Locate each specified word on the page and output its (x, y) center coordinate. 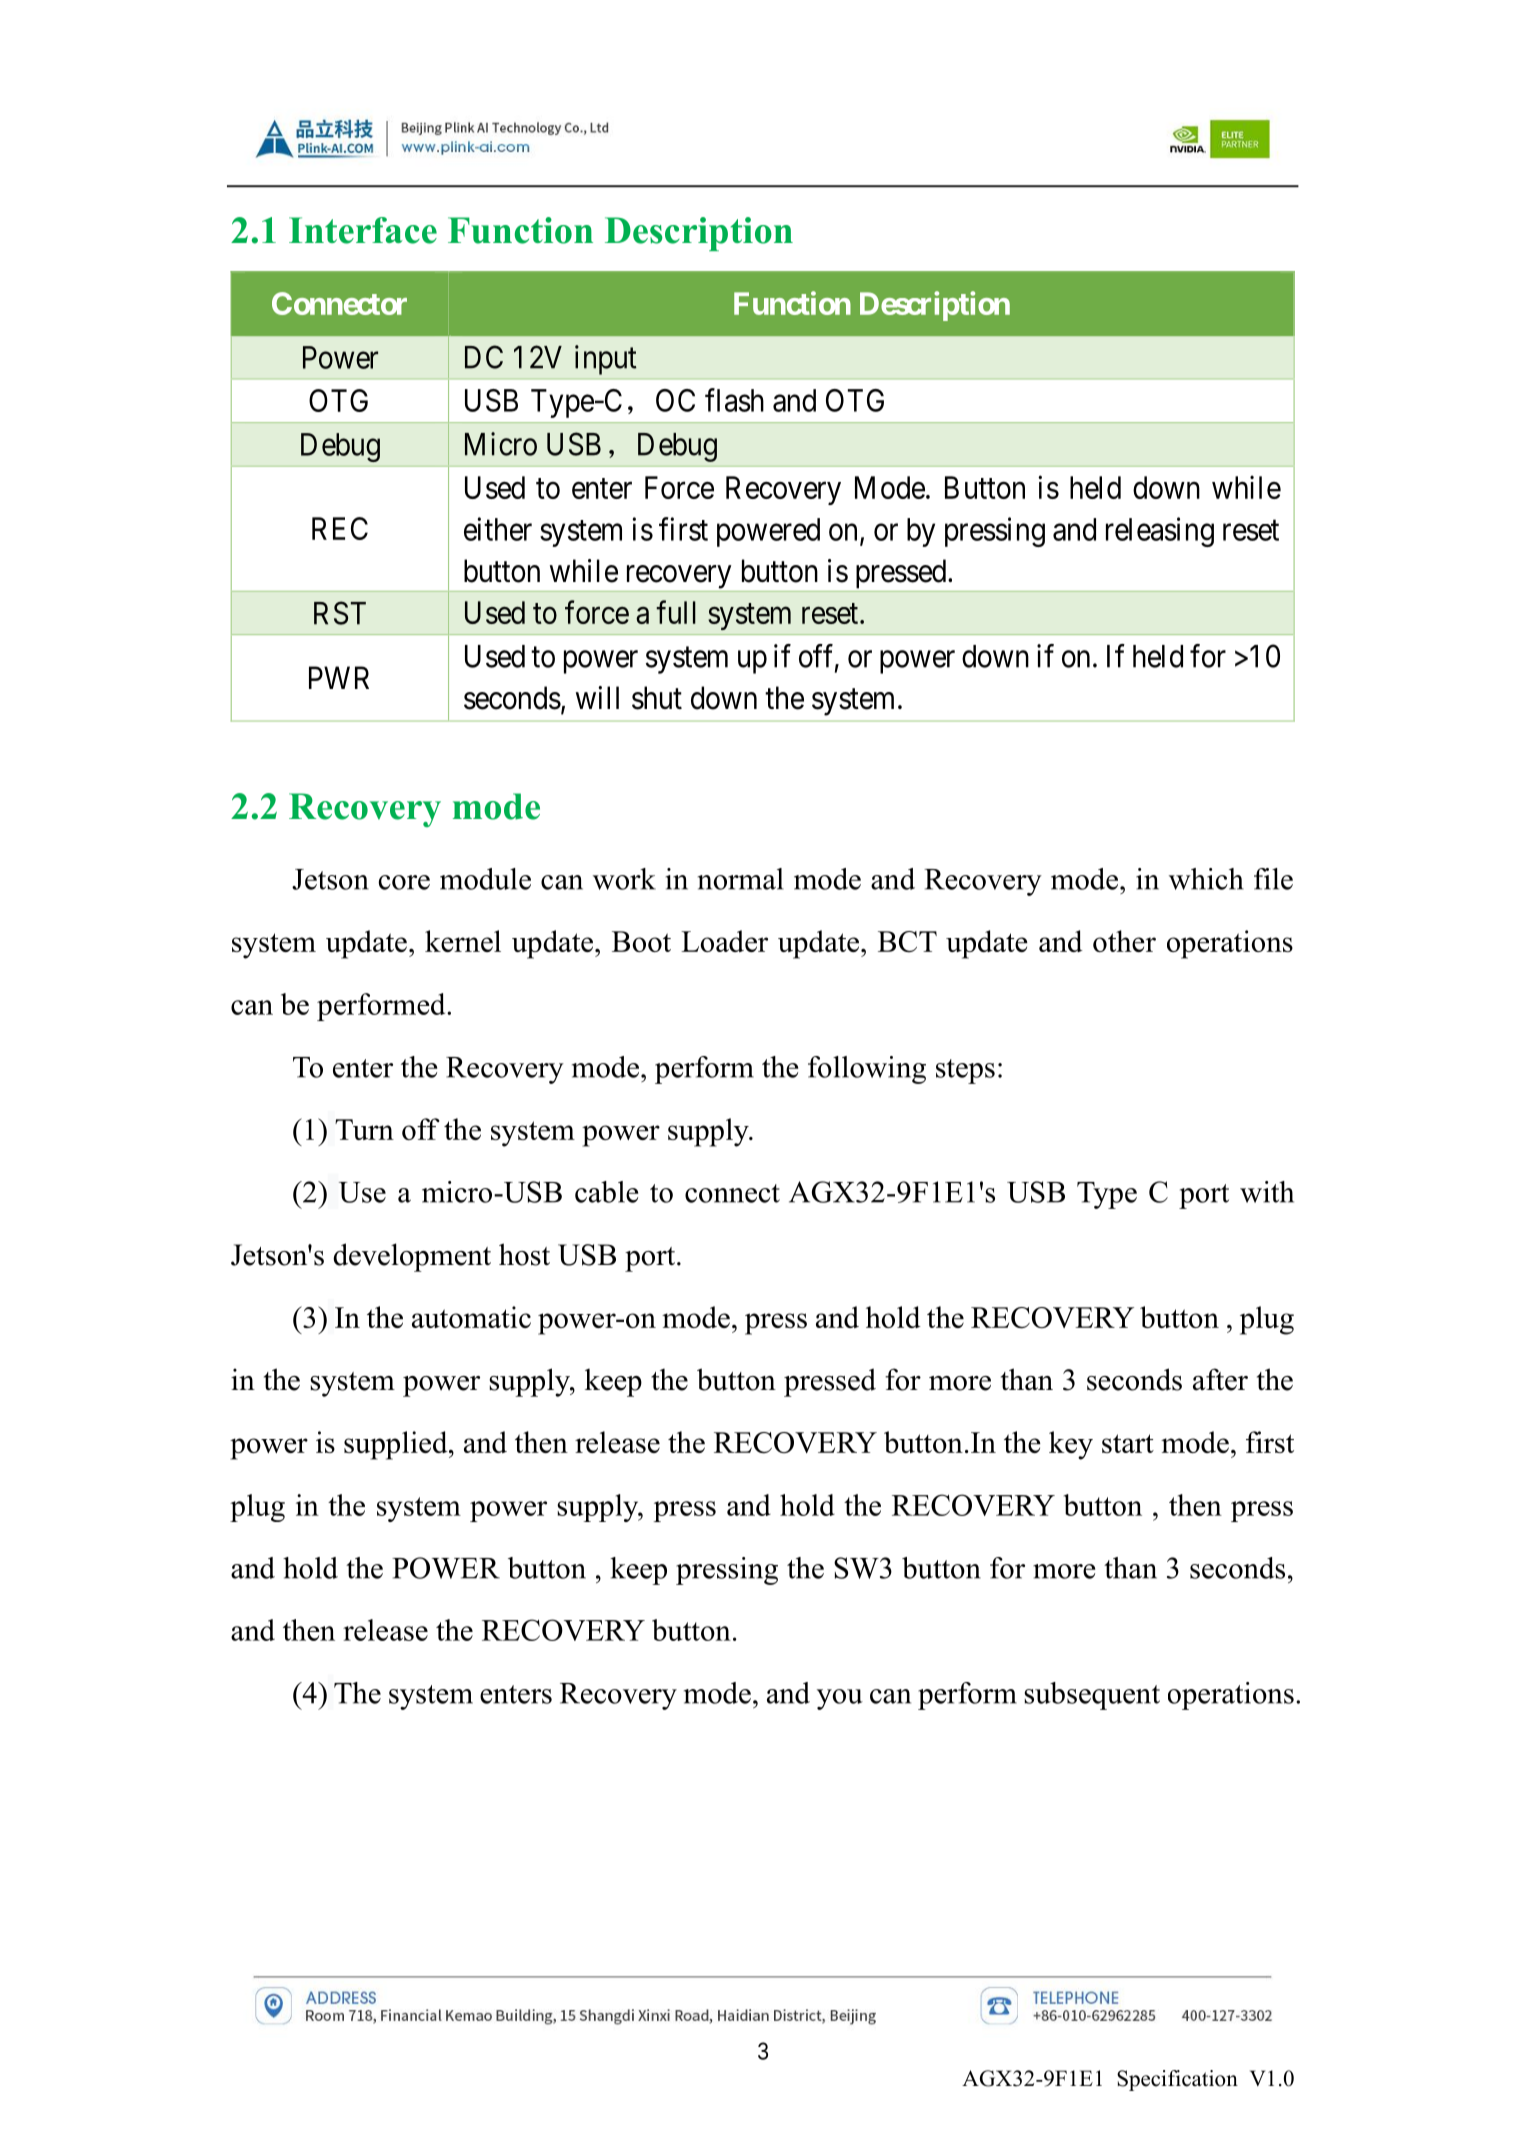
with (1267, 1192)
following (867, 1070)
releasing (1160, 532)
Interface (363, 230)
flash (734, 400)
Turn (364, 1129)
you (840, 1699)
